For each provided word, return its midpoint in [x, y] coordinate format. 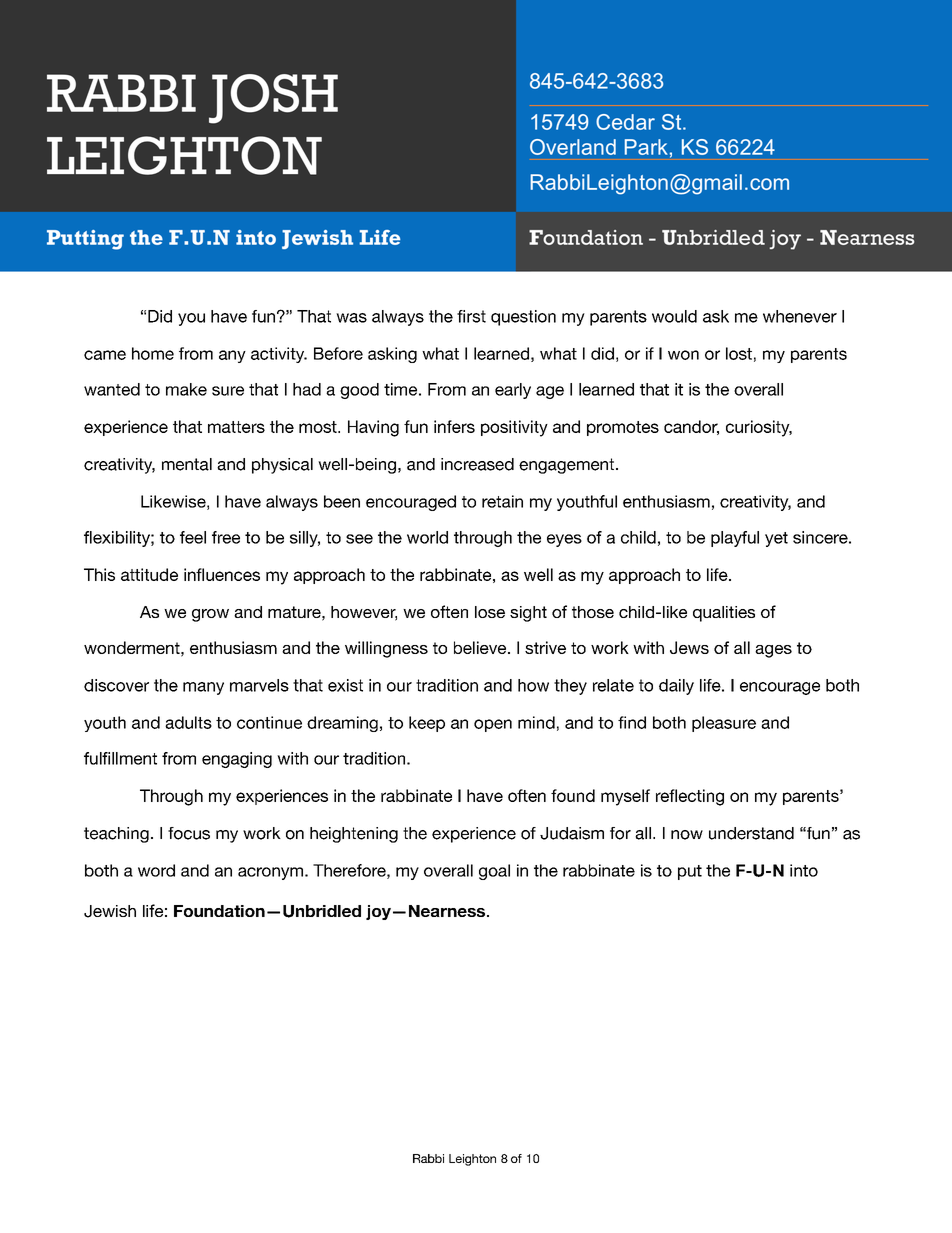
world [427, 537]
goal [494, 872]
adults [188, 722]
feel [193, 537]
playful [735, 539]
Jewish [110, 911]
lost [739, 353]
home [153, 353]
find [632, 722]
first [471, 316]
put [690, 872]
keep [427, 724]
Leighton [472, 1160]
